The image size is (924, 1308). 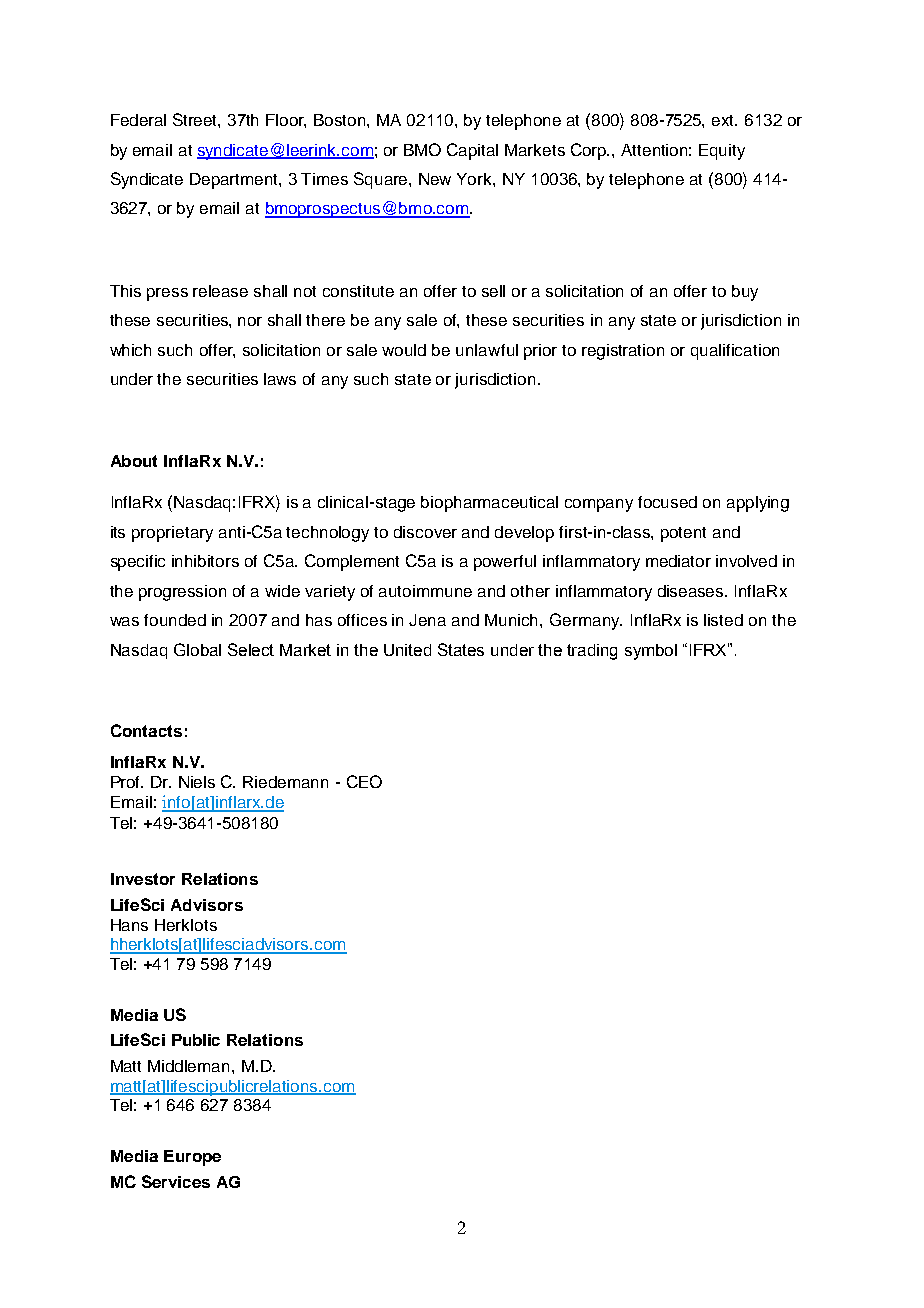 What do you see at coordinates (138, 120) in the document?
I see `Federal` at bounding box center [138, 120].
